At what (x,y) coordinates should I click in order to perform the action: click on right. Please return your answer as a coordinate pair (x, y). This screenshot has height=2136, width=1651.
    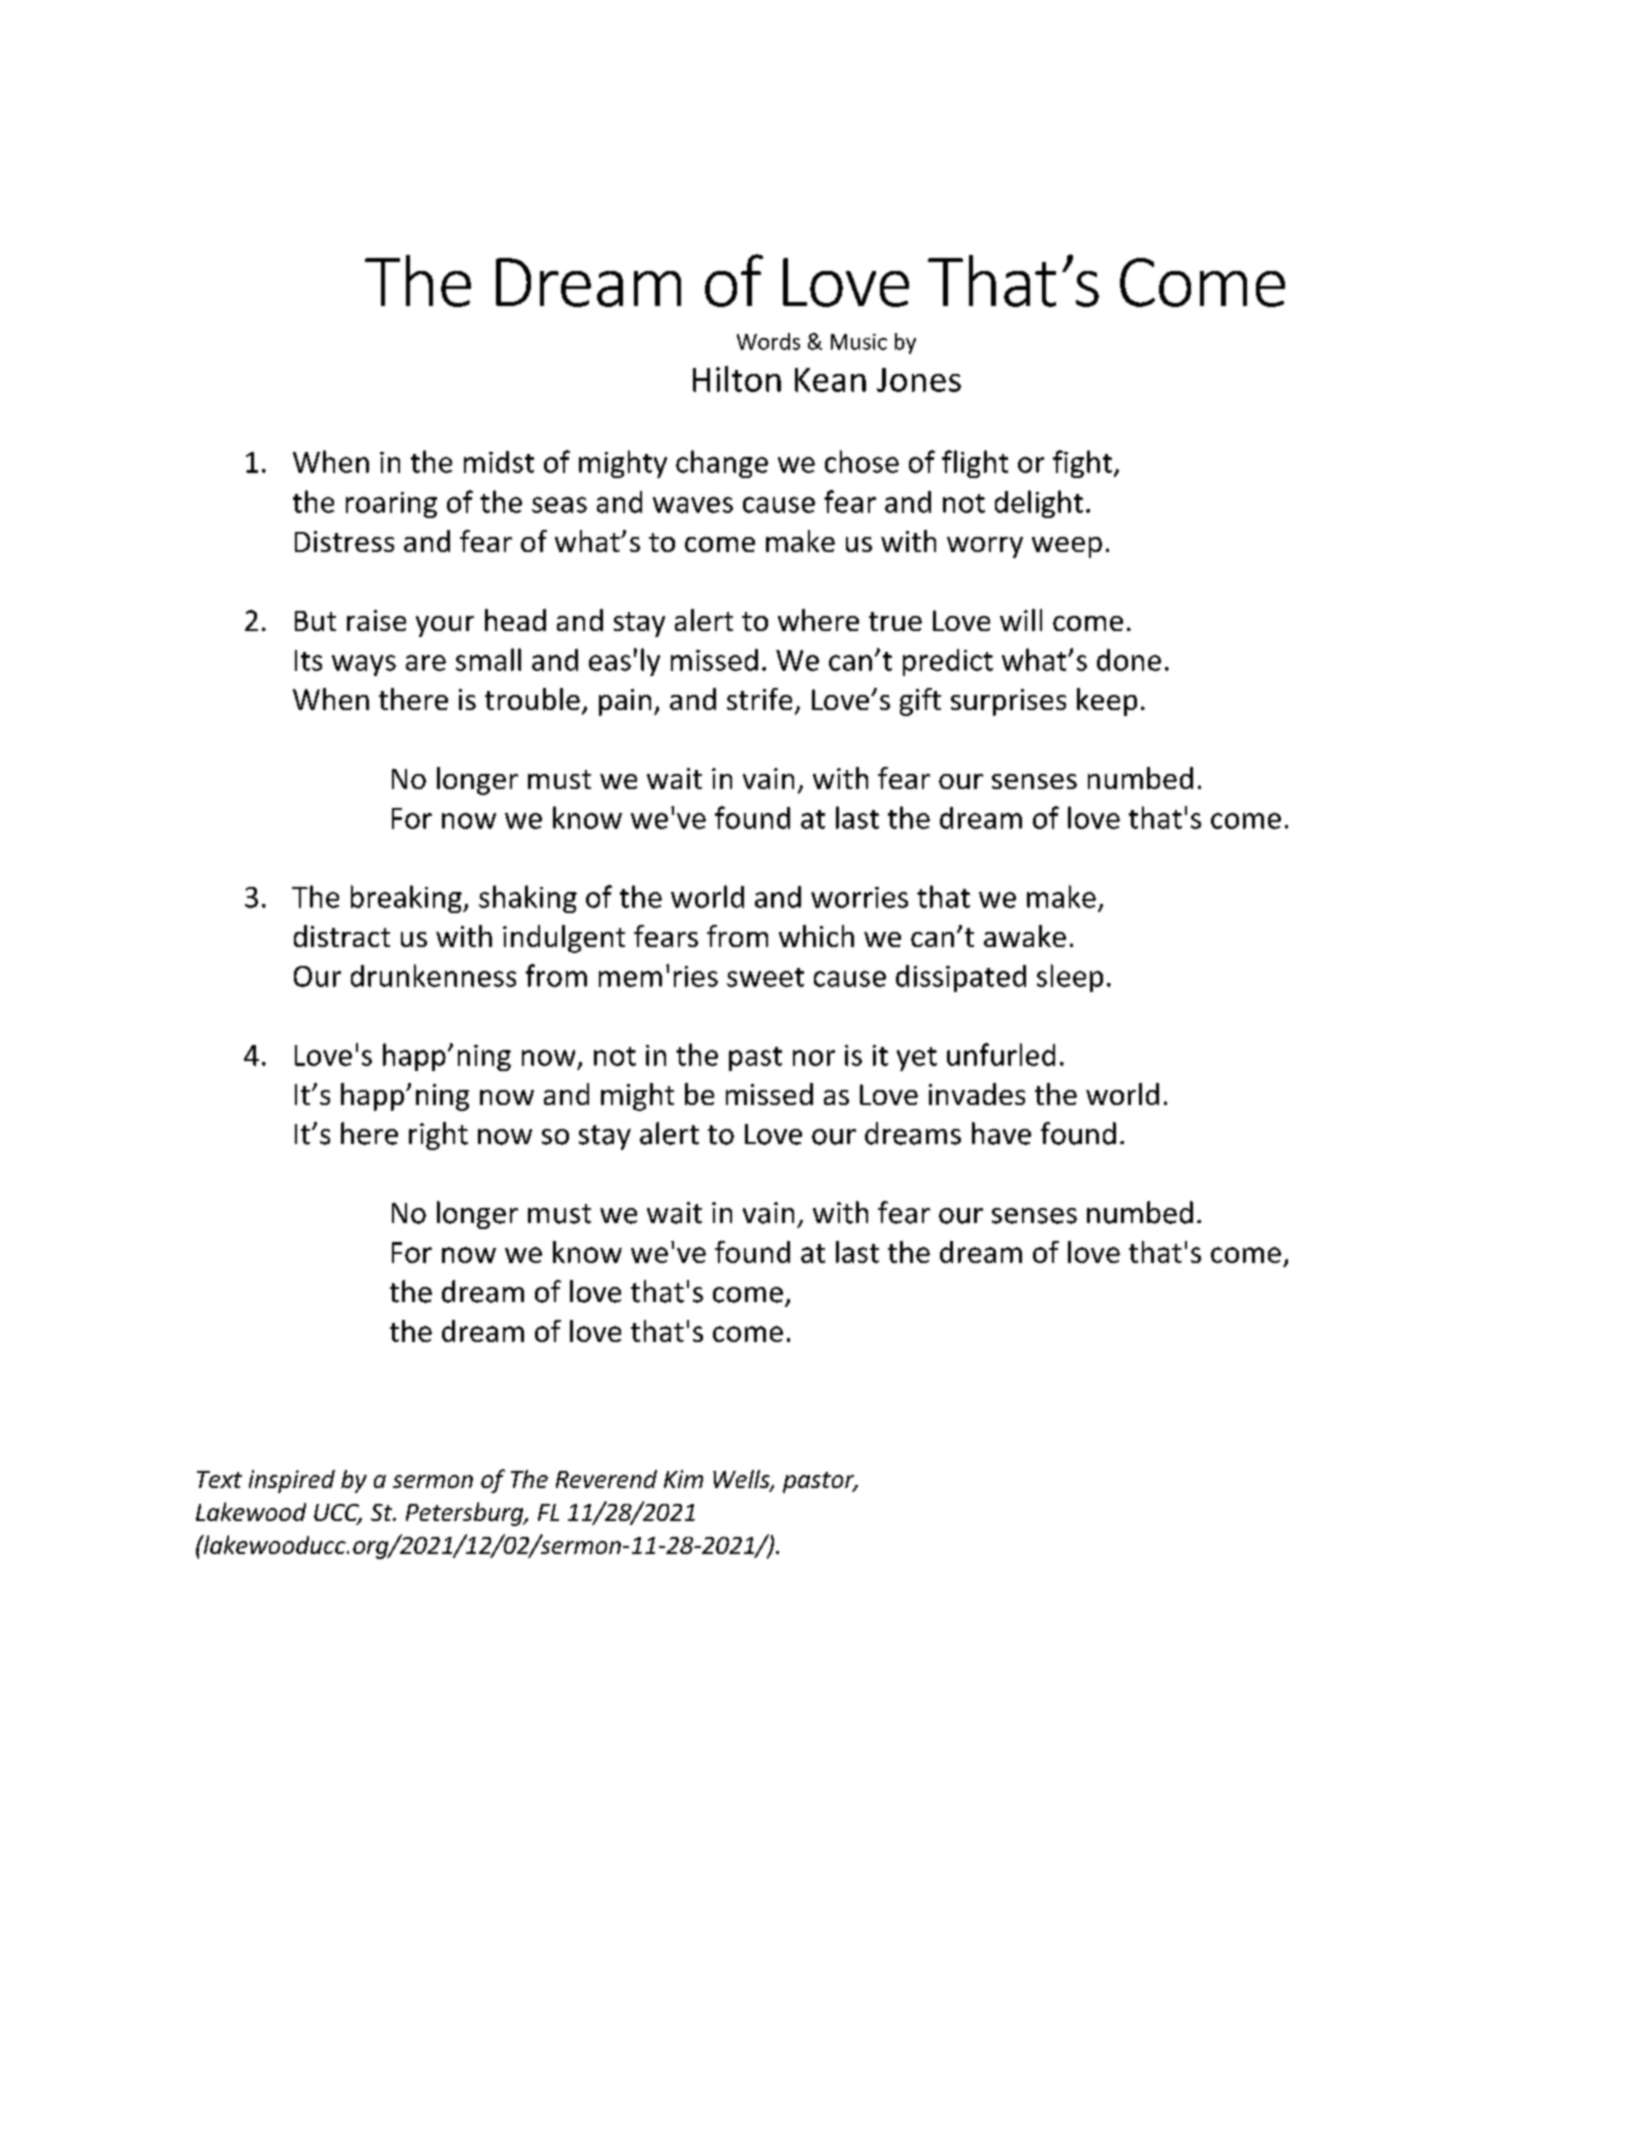
    Looking at the image, I should click on (438, 1136).
